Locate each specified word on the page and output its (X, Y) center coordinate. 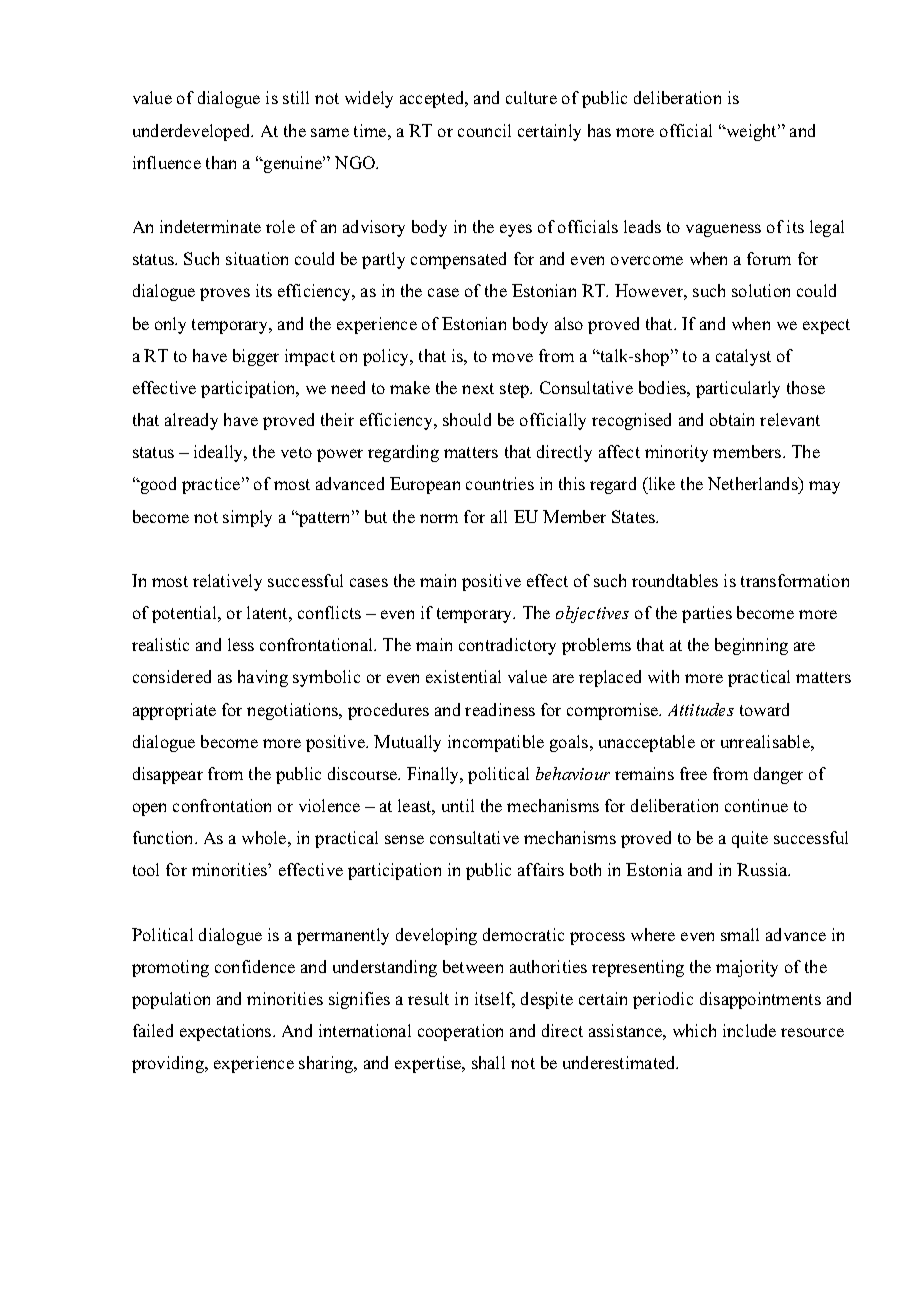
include (749, 1030)
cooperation (460, 1032)
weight (752, 132)
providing (169, 1064)
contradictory (507, 646)
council (484, 130)
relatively (227, 582)
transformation (795, 580)
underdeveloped (193, 132)
